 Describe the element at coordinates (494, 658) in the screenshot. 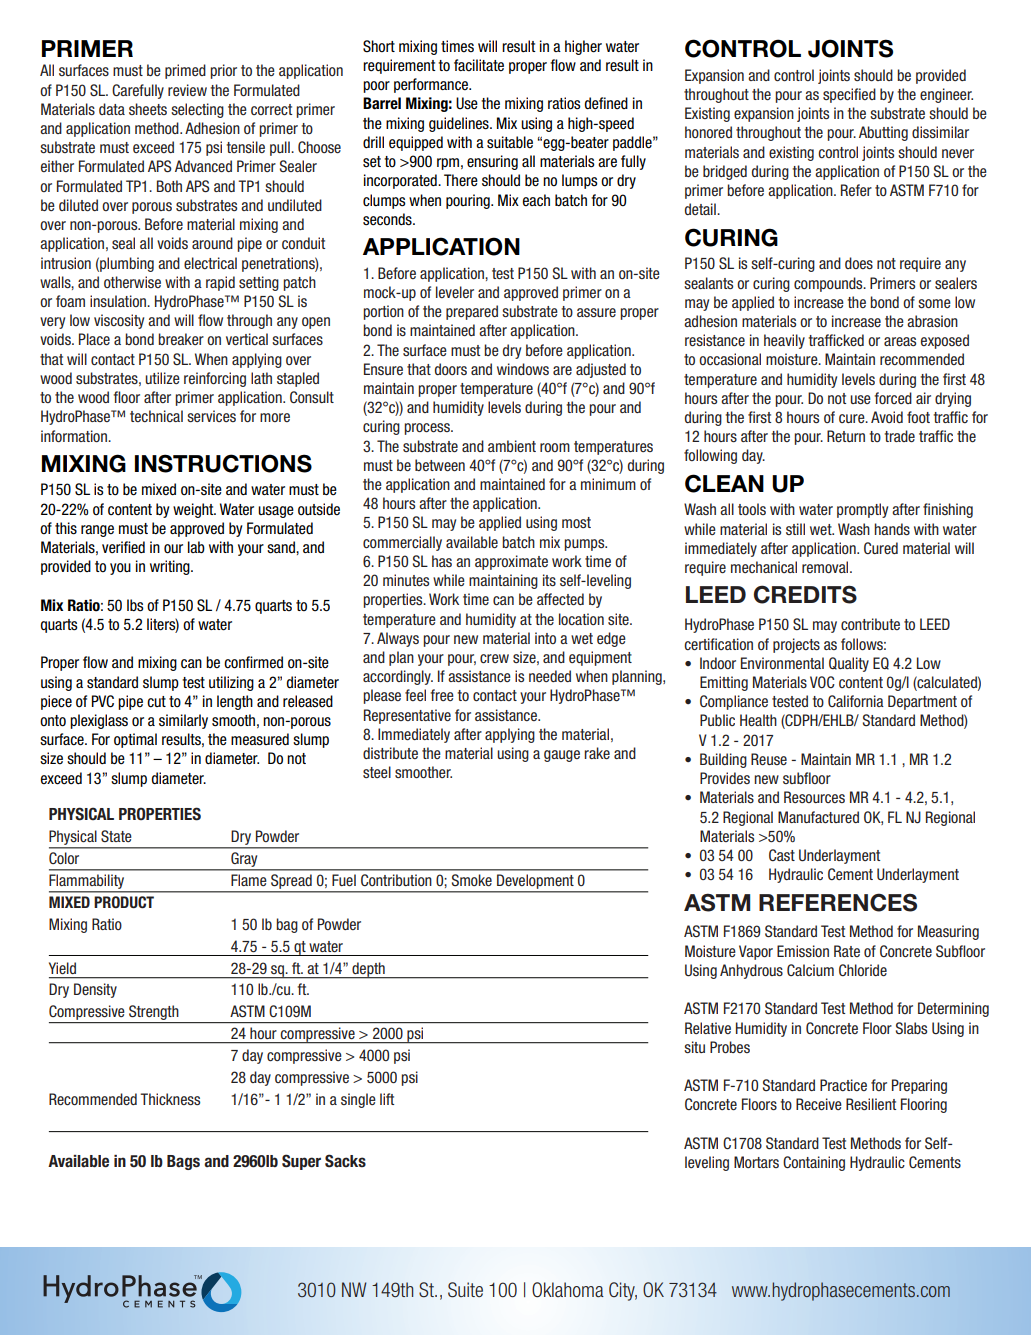

I see `crew` at that location.
